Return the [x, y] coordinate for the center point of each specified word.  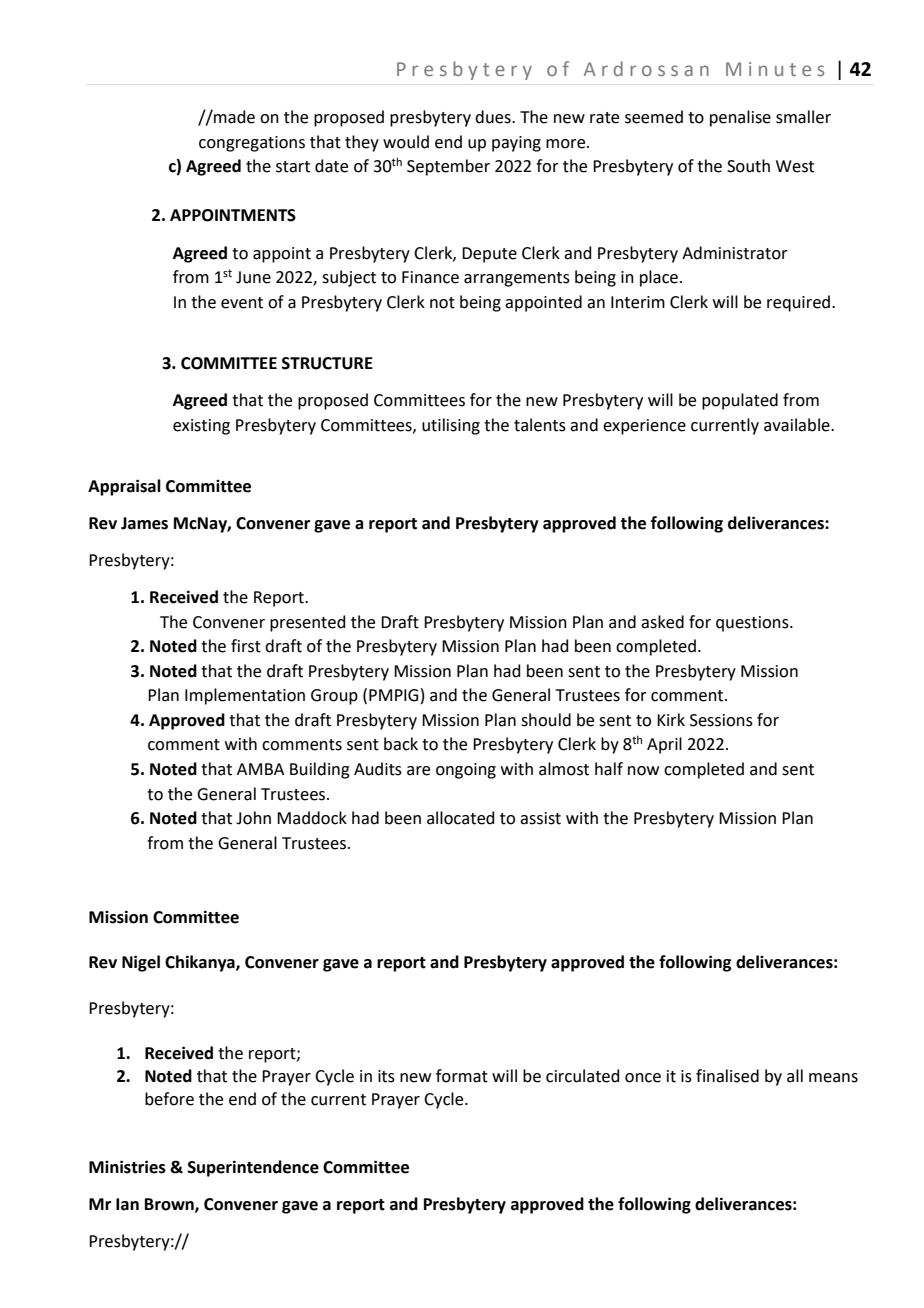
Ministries [127, 1167]
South [748, 166]
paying [516, 144]
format [462, 1076]
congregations [252, 144]
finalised [727, 1076]
